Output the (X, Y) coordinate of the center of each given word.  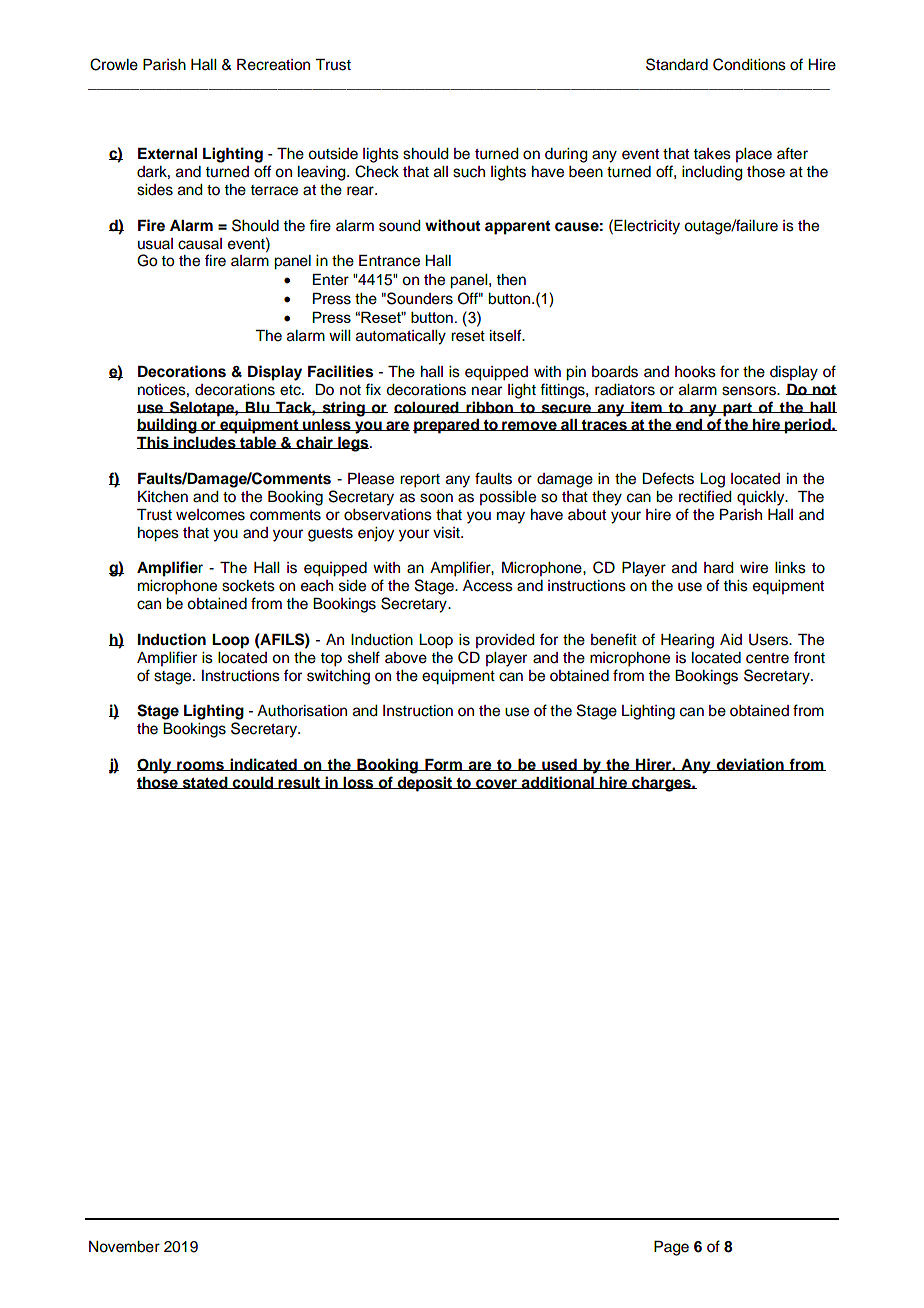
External (167, 154)
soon (436, 498)
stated (205, 783)
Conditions (749, 64)
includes (205, 442)
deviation (750, 764)
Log (712, 480)
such (469, 172)
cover (496, 784)
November (124, 1247)
